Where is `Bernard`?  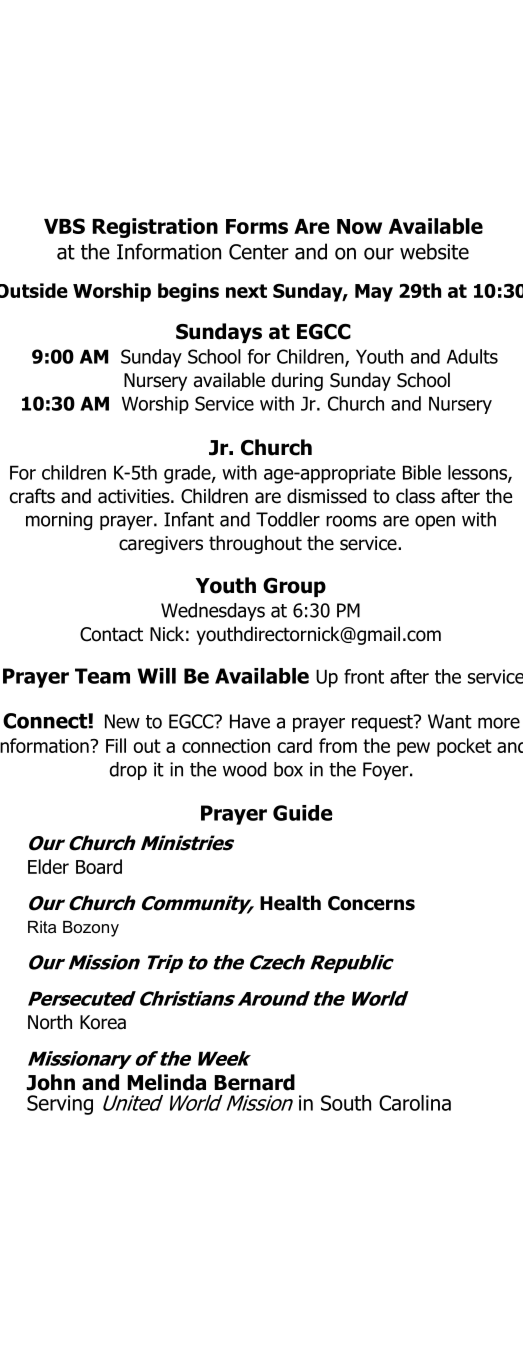 Bernard is located at coordinates (254, 1082).
